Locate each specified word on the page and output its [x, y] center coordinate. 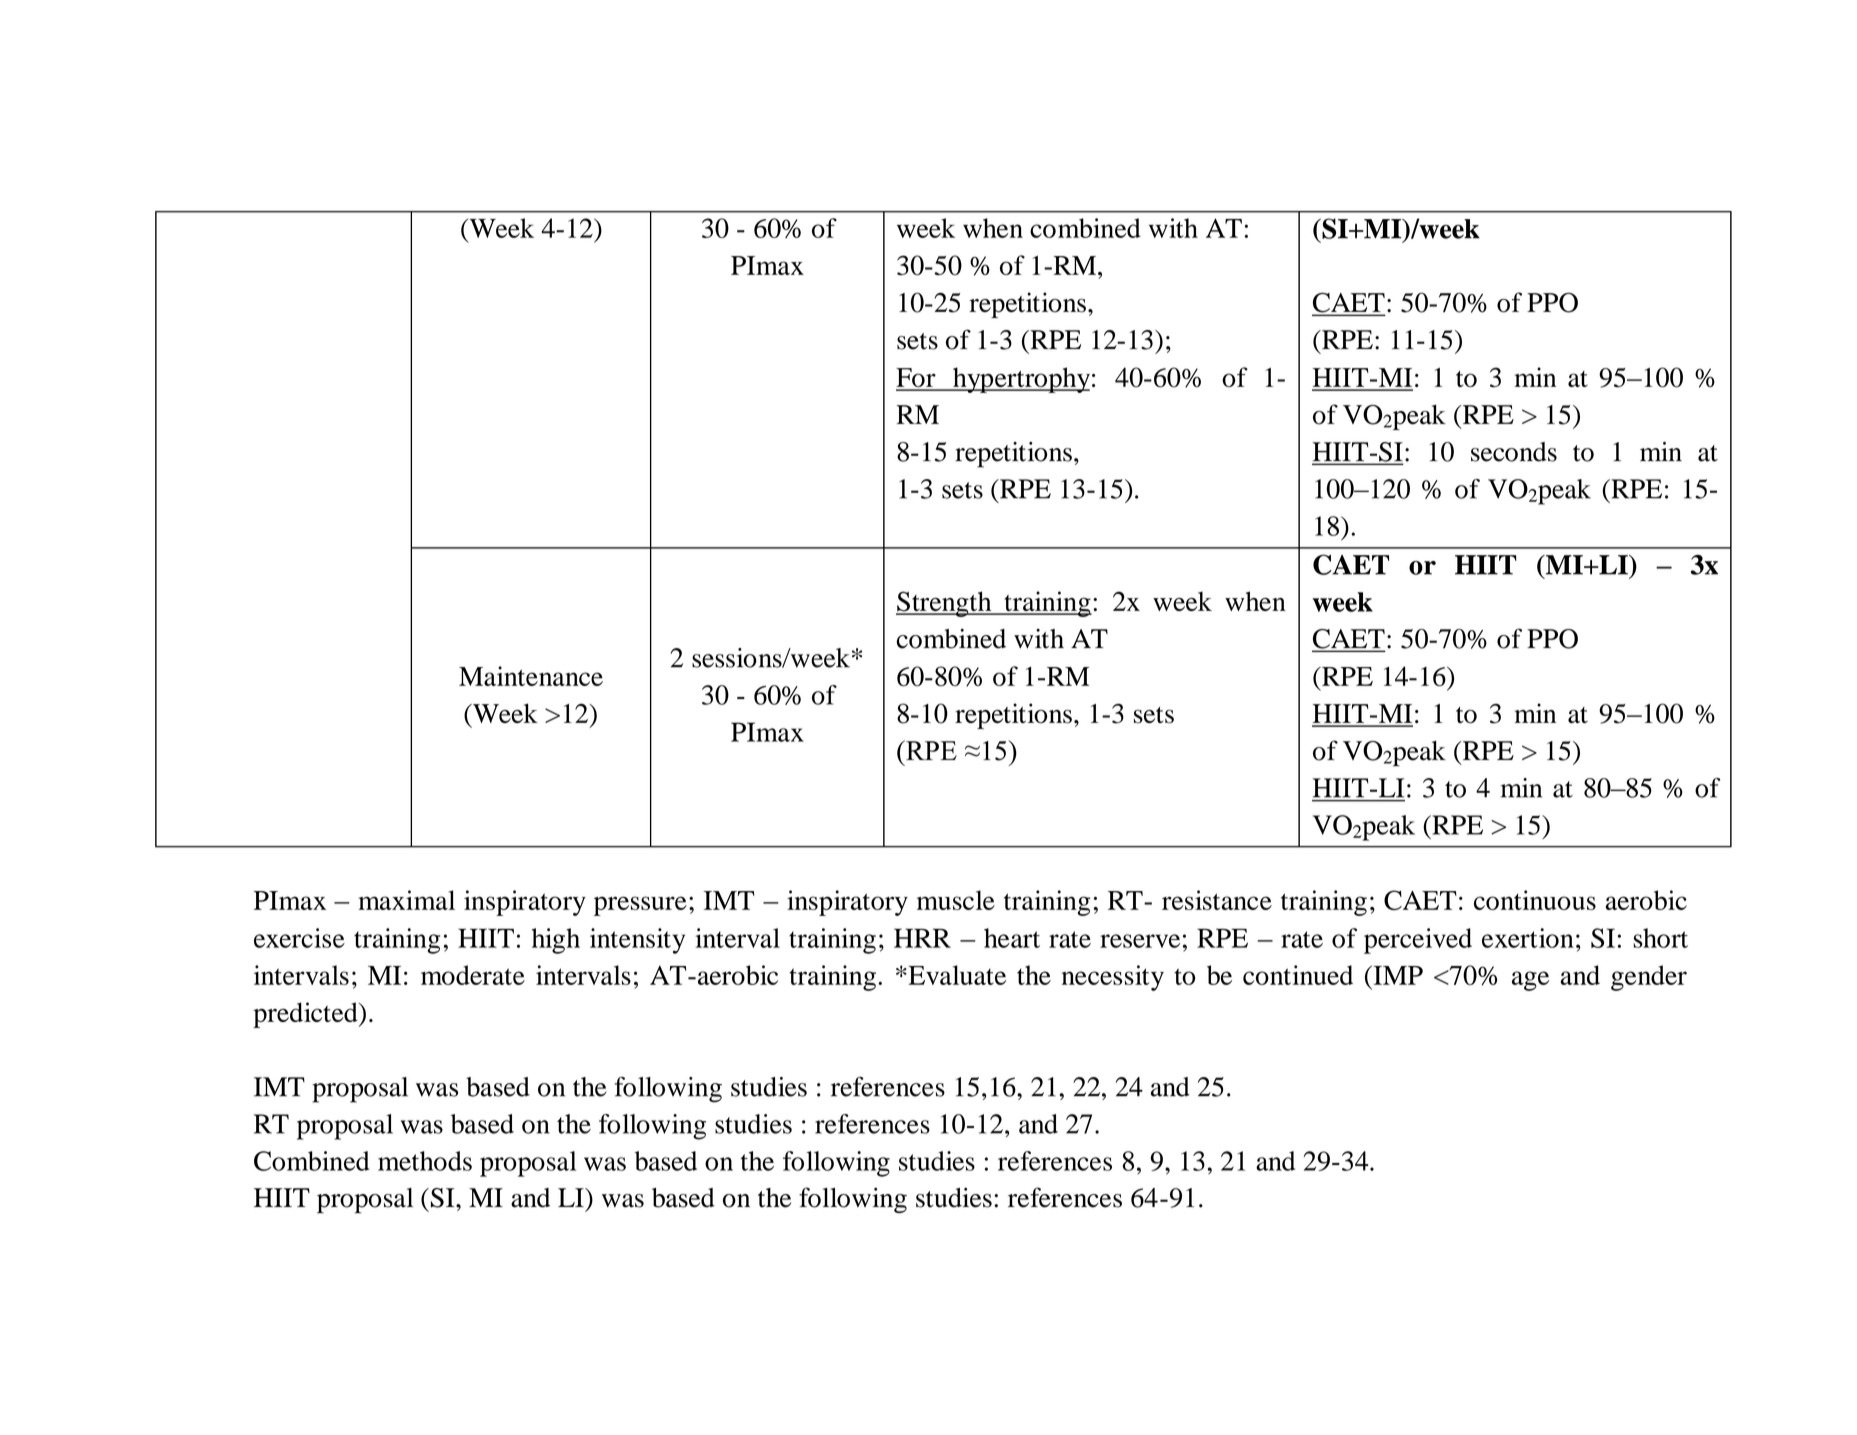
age [1530, 981]
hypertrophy [1020, 380]
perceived [1418, 941]
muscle [956, 900]
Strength [945, 604]
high [556, 941]
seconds [1514, 452]
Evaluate [956, 975]
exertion [1528, 938]
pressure [640, 906]
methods [425, 1161]
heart [1012, 938]
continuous [1535, 900]
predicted [306, 1015]
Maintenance [531, 676]
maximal [406, 900]
